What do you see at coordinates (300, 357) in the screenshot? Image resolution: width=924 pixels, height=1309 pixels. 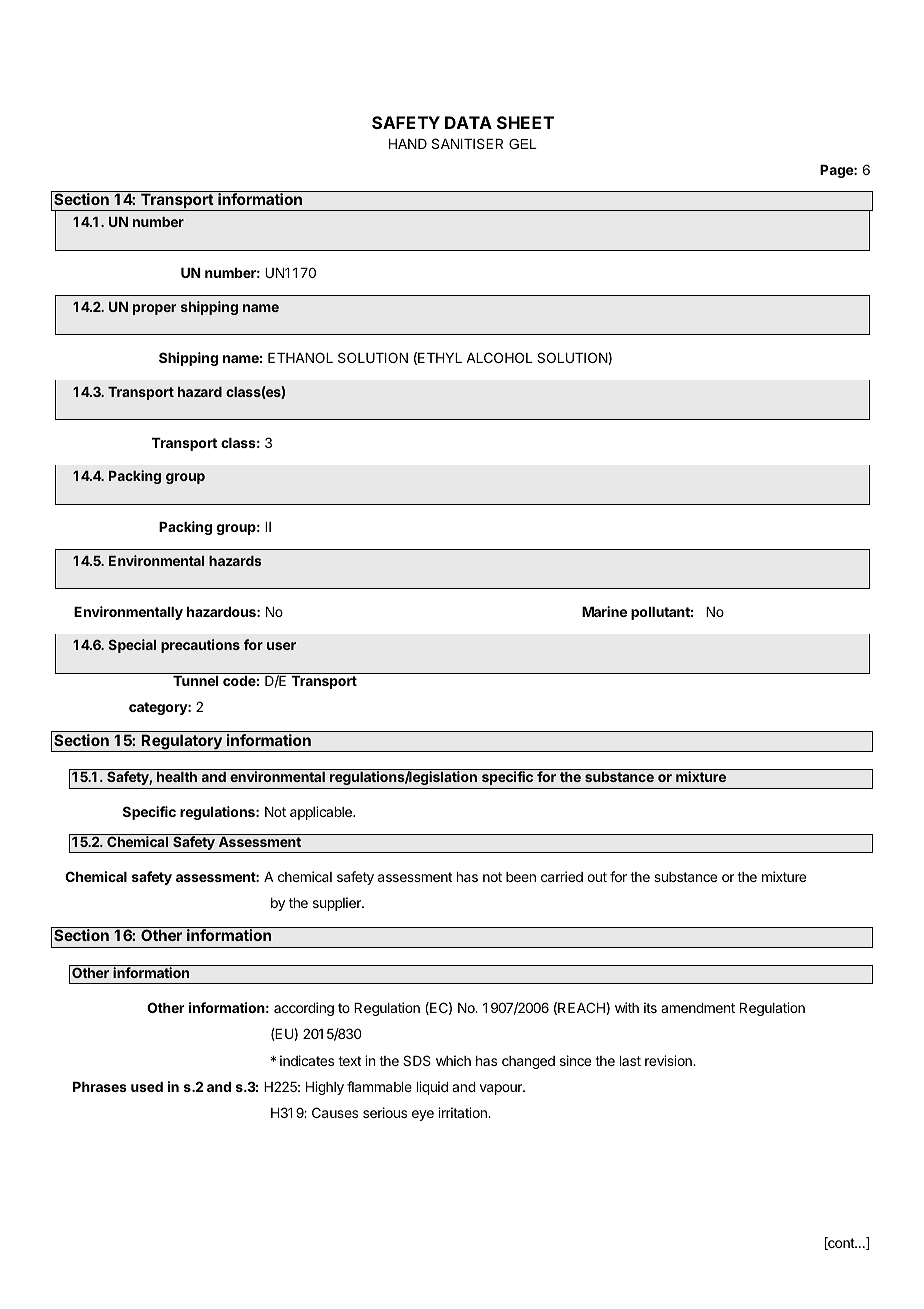 I see `ETHANOL` at bounding box center [300, 357].
